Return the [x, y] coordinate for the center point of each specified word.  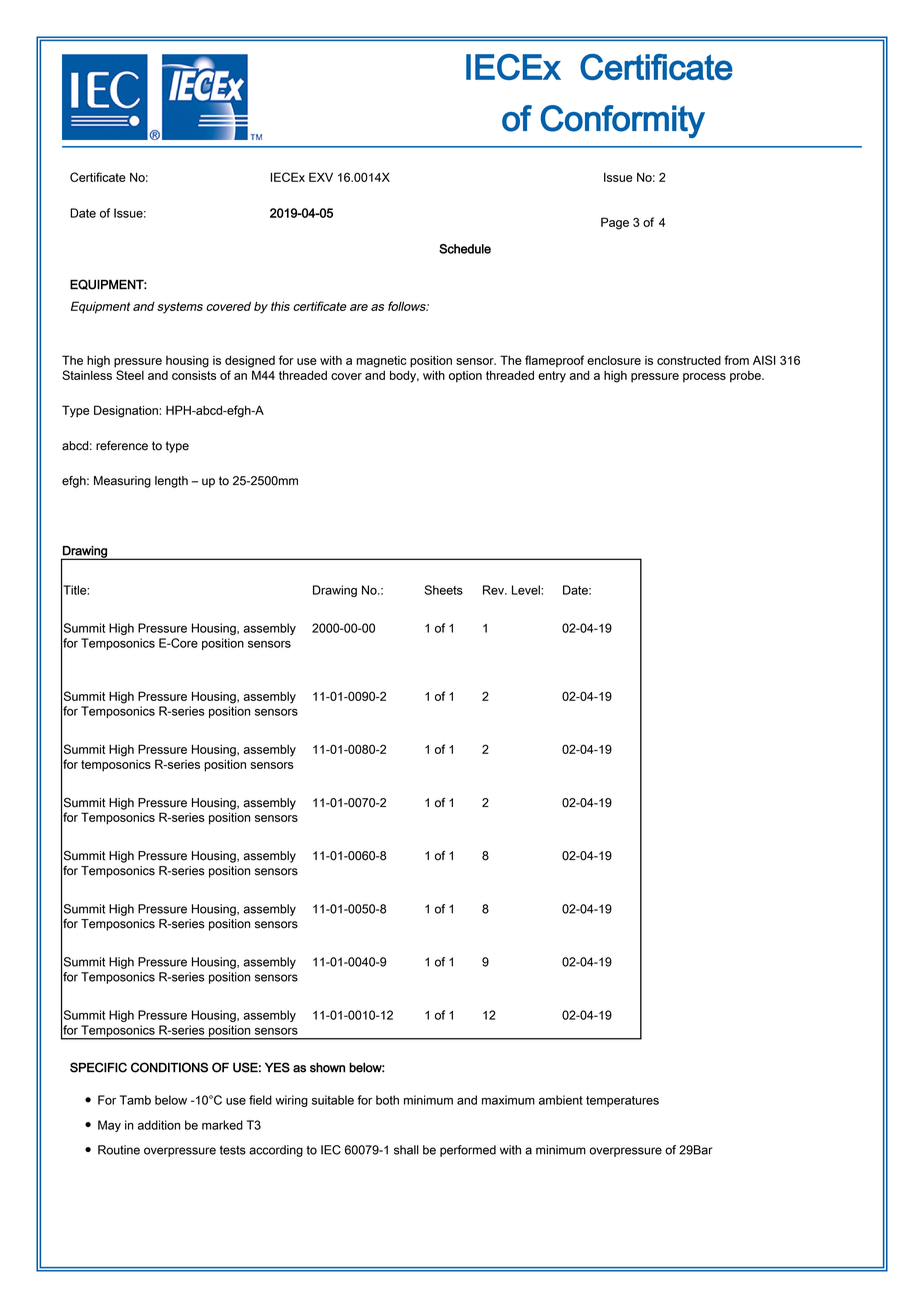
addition [159, 1125]
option [465, 377]
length [171, 482]
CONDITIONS [169, 1067]
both [387, 1100]
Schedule [465, 249]
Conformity [622, 121]
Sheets [443, 590]
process [704, 378]
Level [527, 590]
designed [250, 361]
